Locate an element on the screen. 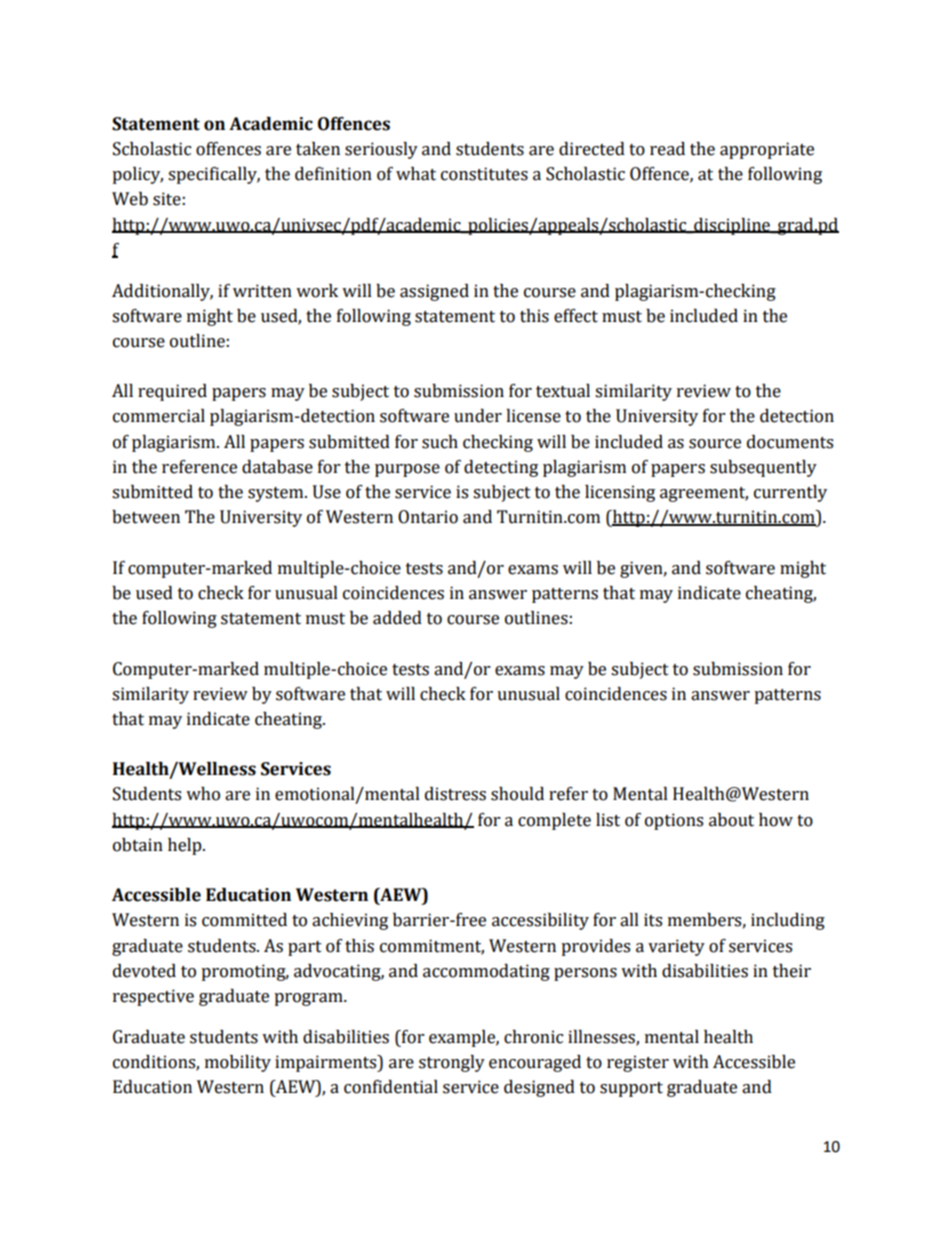 The image size is (952, 1233). strongly is located at coordinates (452, 1063).
